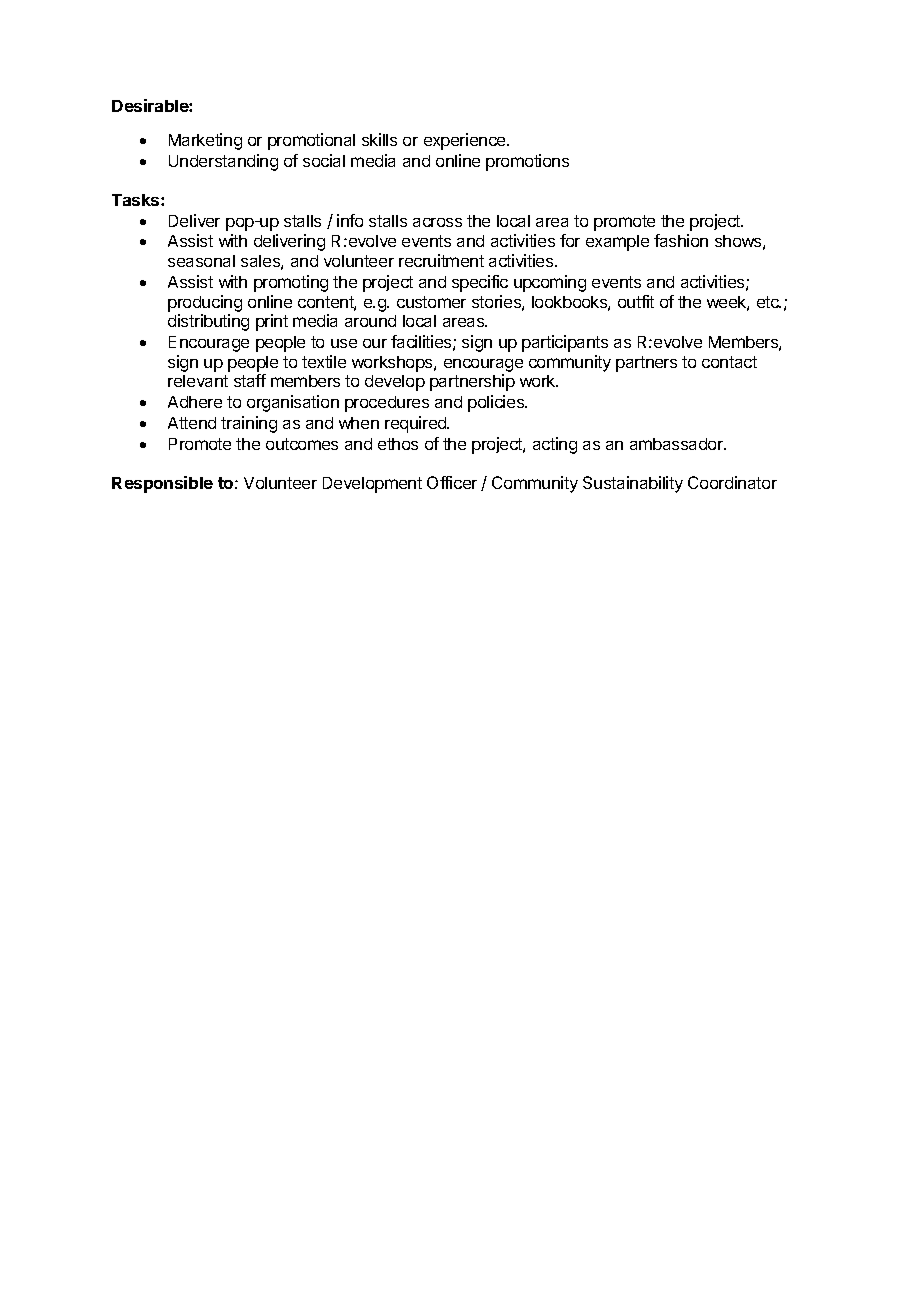 The height and width of the screenshot is (1308, 924). I want to click on producing, so click(205, 303).
